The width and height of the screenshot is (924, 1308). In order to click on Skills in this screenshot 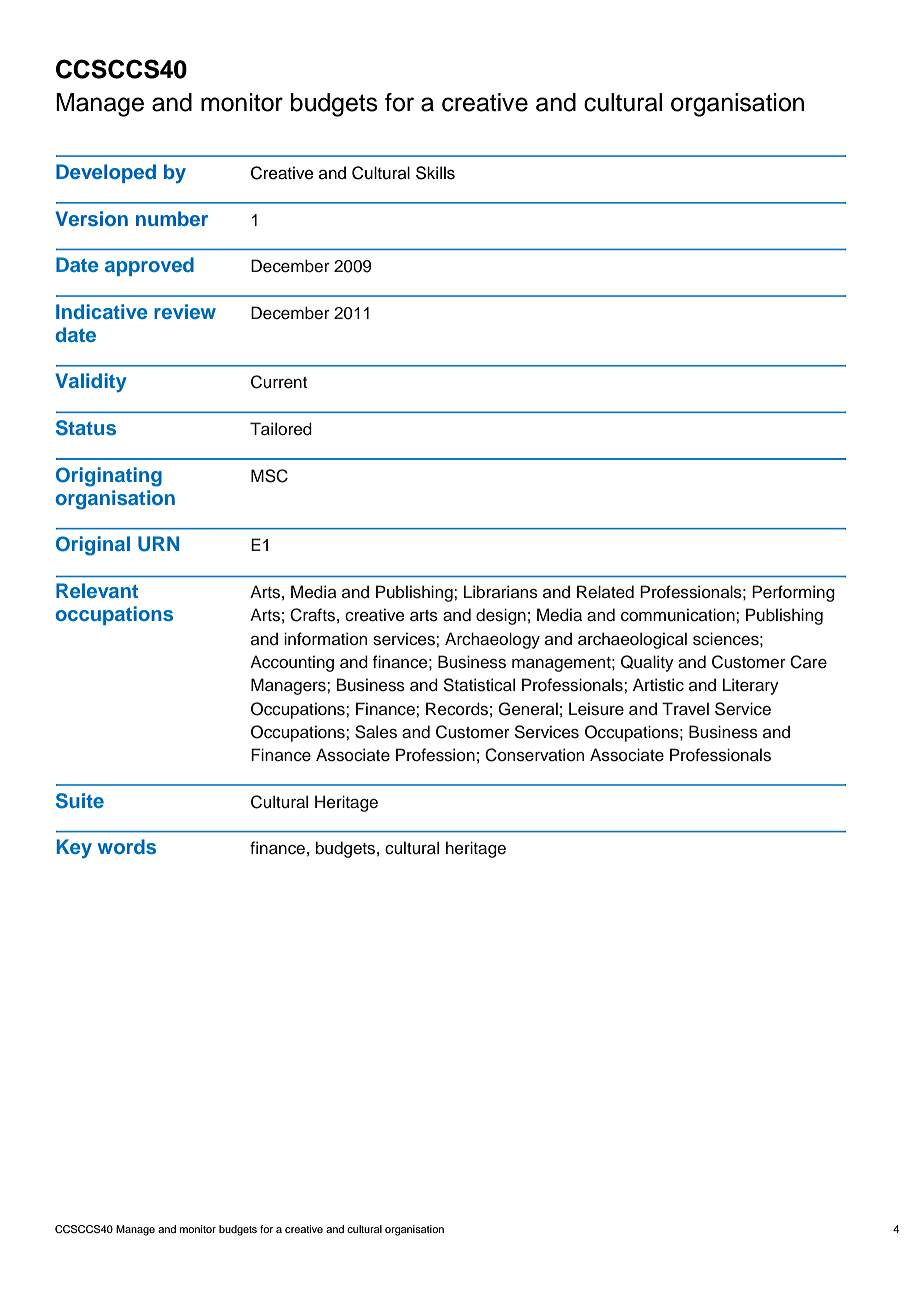, I will do `click(435, 173)`.
